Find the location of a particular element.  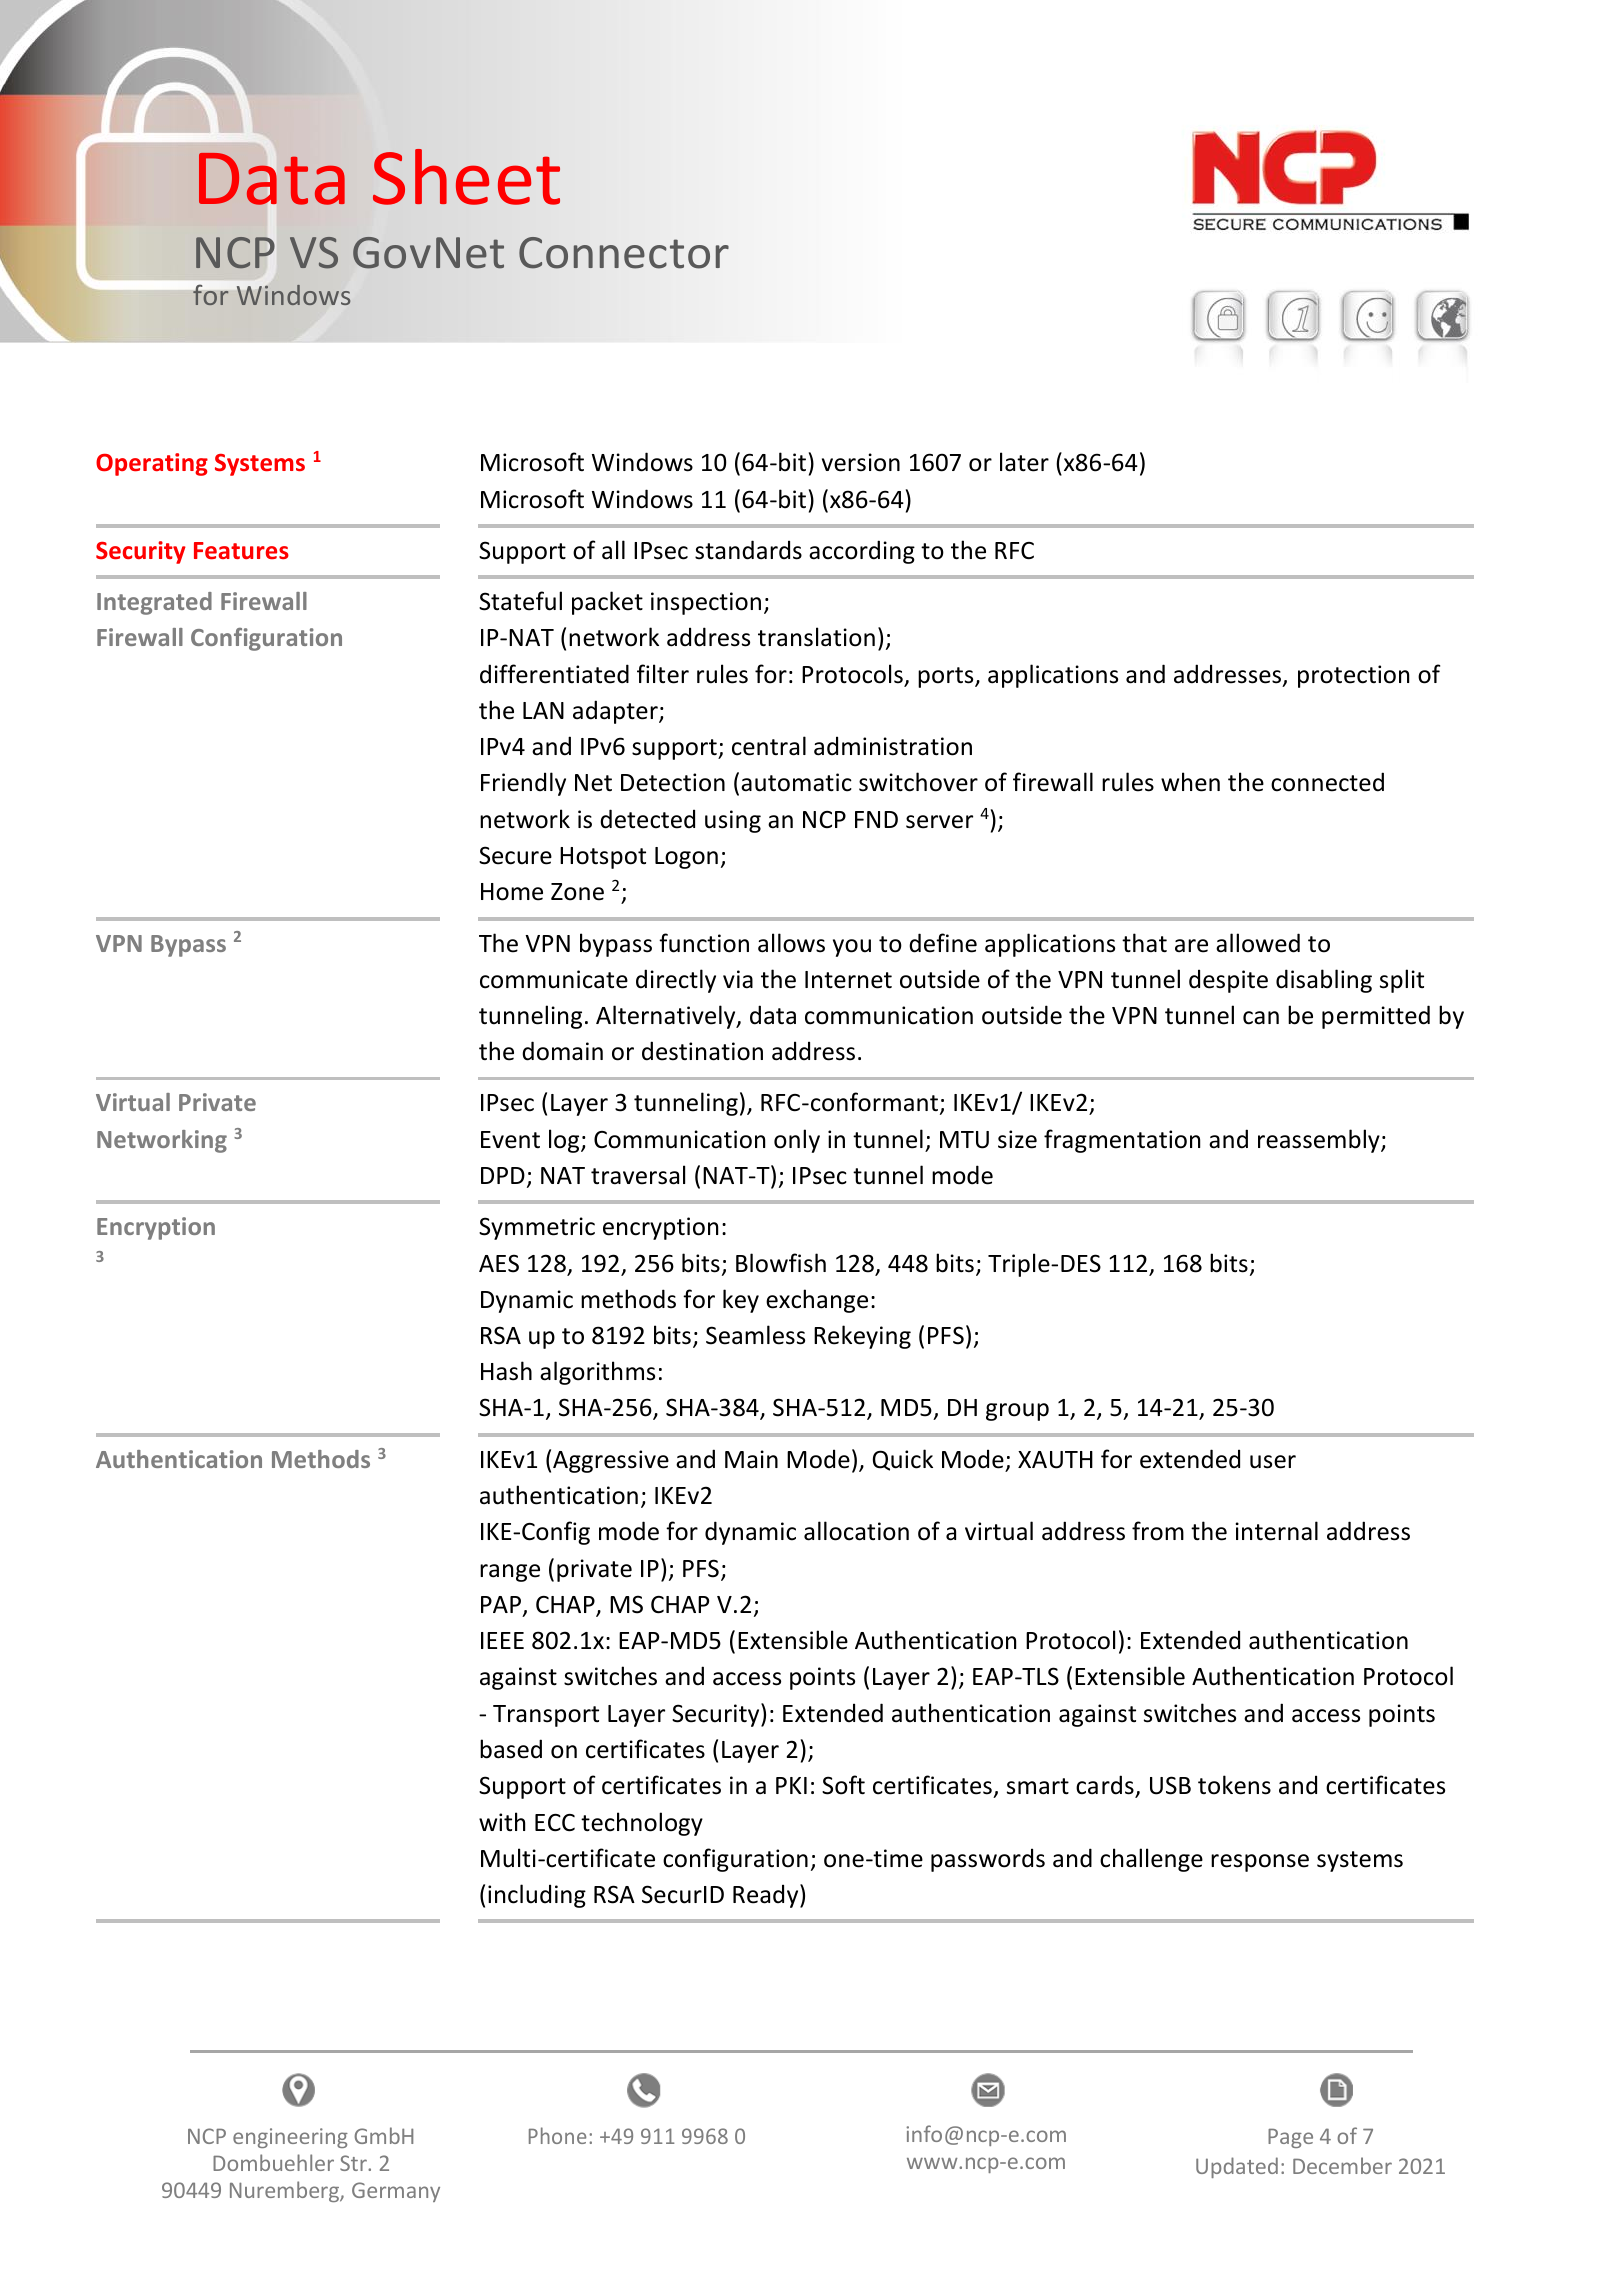

when is located at coordinates (1190, 782).
